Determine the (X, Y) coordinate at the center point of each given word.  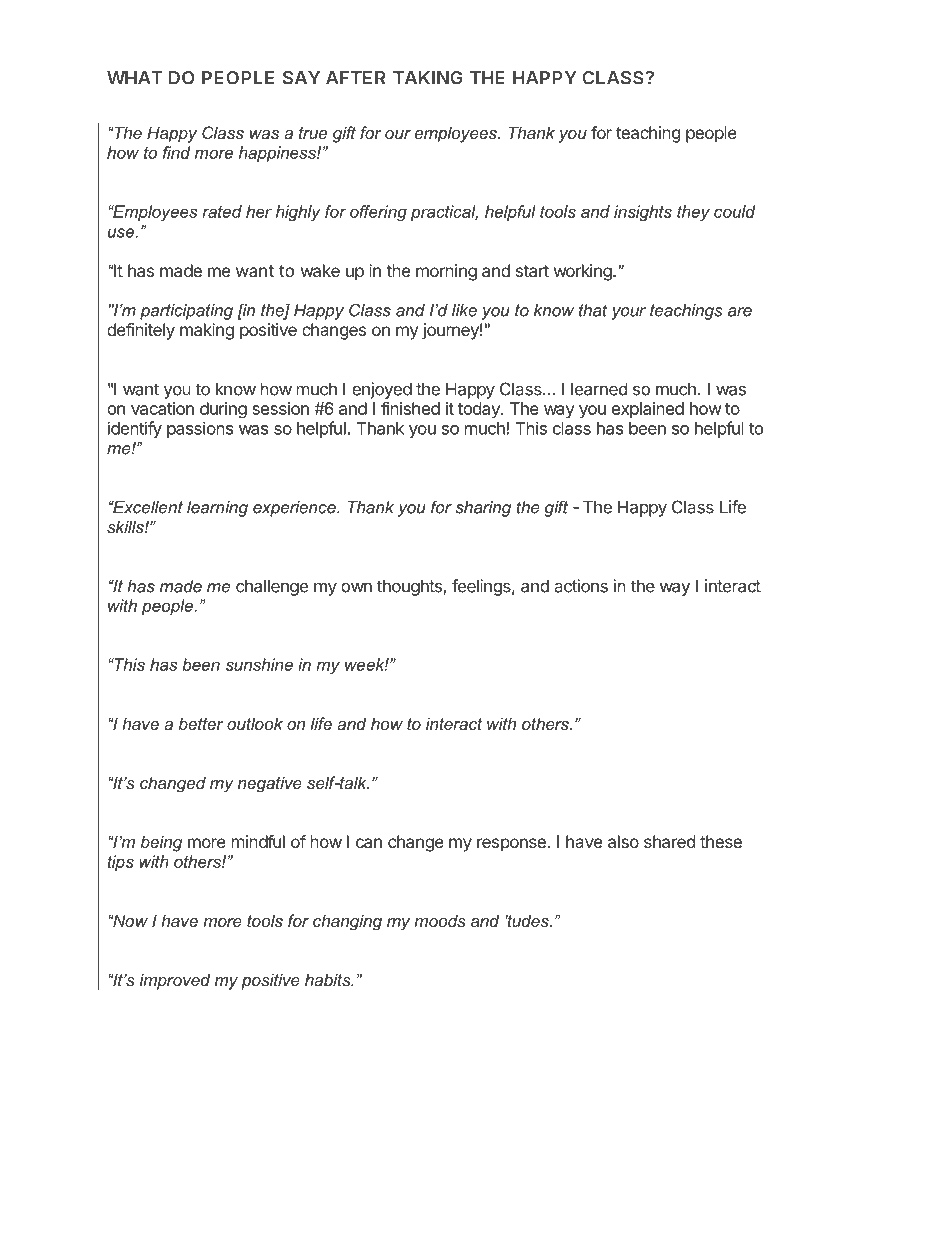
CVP (234, 1180)
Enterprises (504, 1181)
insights (643, 213)
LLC (556, 1180)
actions (581, 586)
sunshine (259, 664)
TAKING (428, 78)
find (176, 152)
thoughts (410, 587)
